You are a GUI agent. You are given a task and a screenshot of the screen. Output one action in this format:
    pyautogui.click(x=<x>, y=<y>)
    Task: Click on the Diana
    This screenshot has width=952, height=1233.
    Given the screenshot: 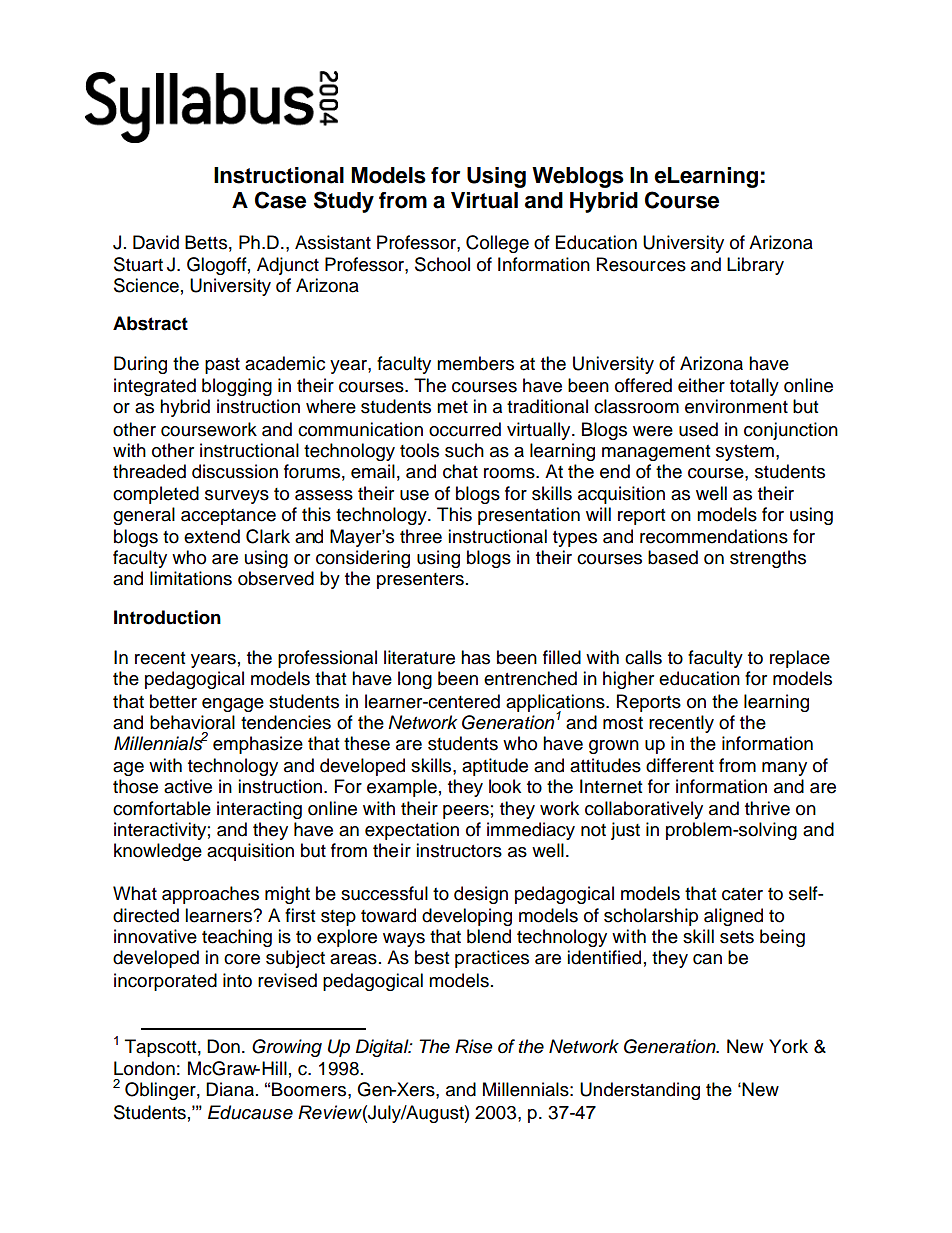 What is the action you would take?
    pyautogui.click(x=230, y=1089)
